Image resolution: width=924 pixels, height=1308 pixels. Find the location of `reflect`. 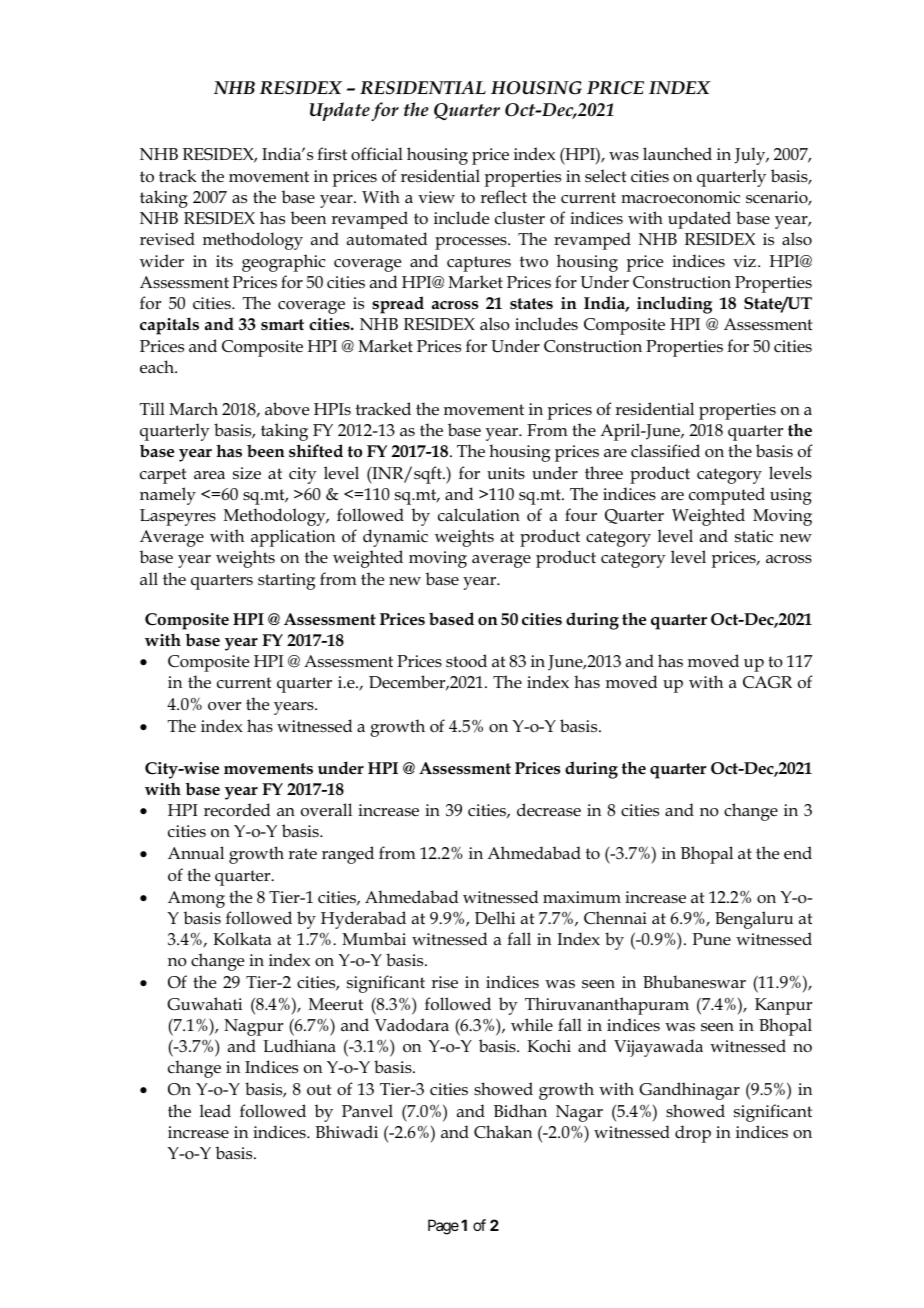

reflect is located at coordinates (503, 196).
